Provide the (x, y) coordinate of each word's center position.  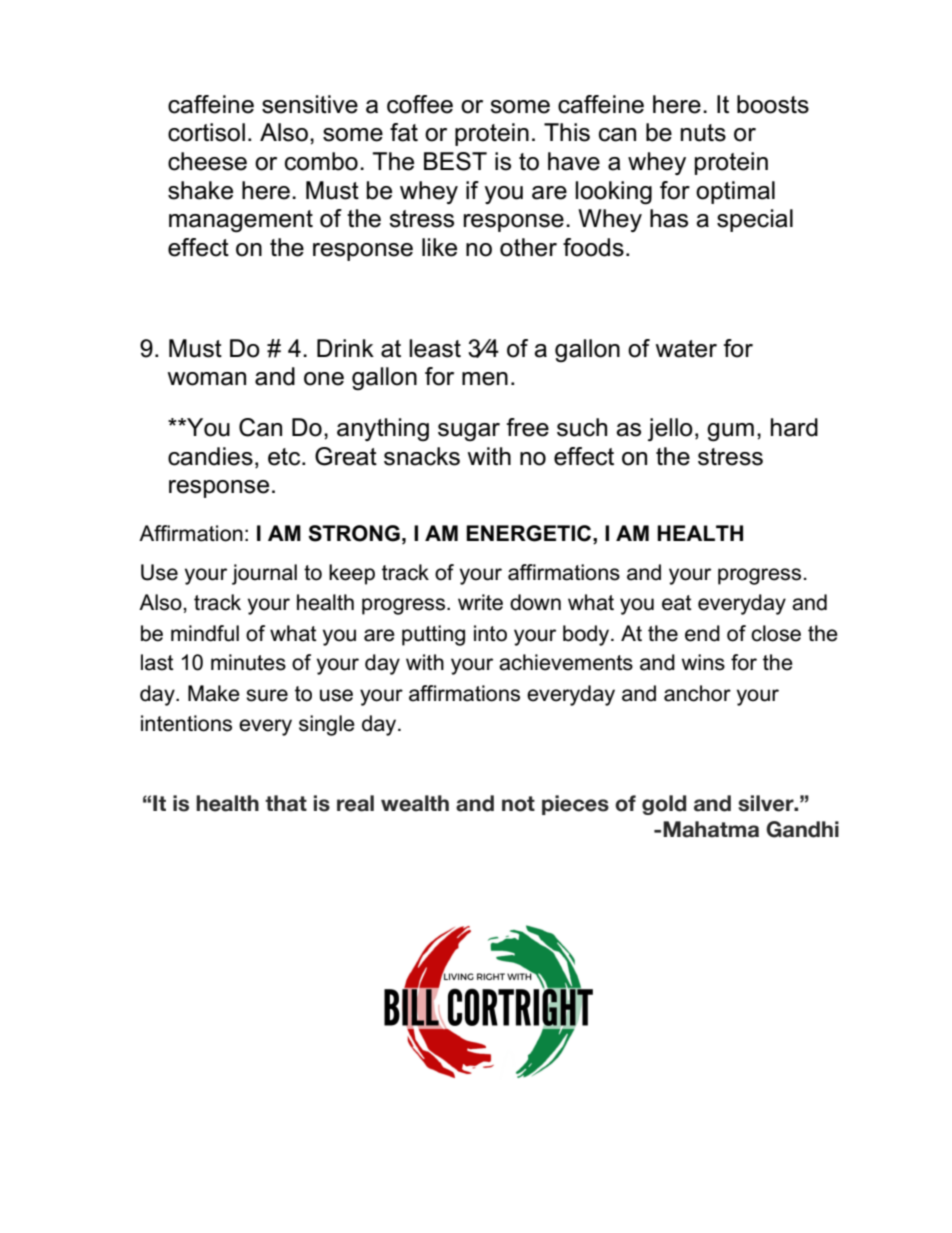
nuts (703, 133)
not (518, 804)
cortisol (206, 132)
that (286, 803)
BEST (455, 161)
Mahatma (711, 829)
